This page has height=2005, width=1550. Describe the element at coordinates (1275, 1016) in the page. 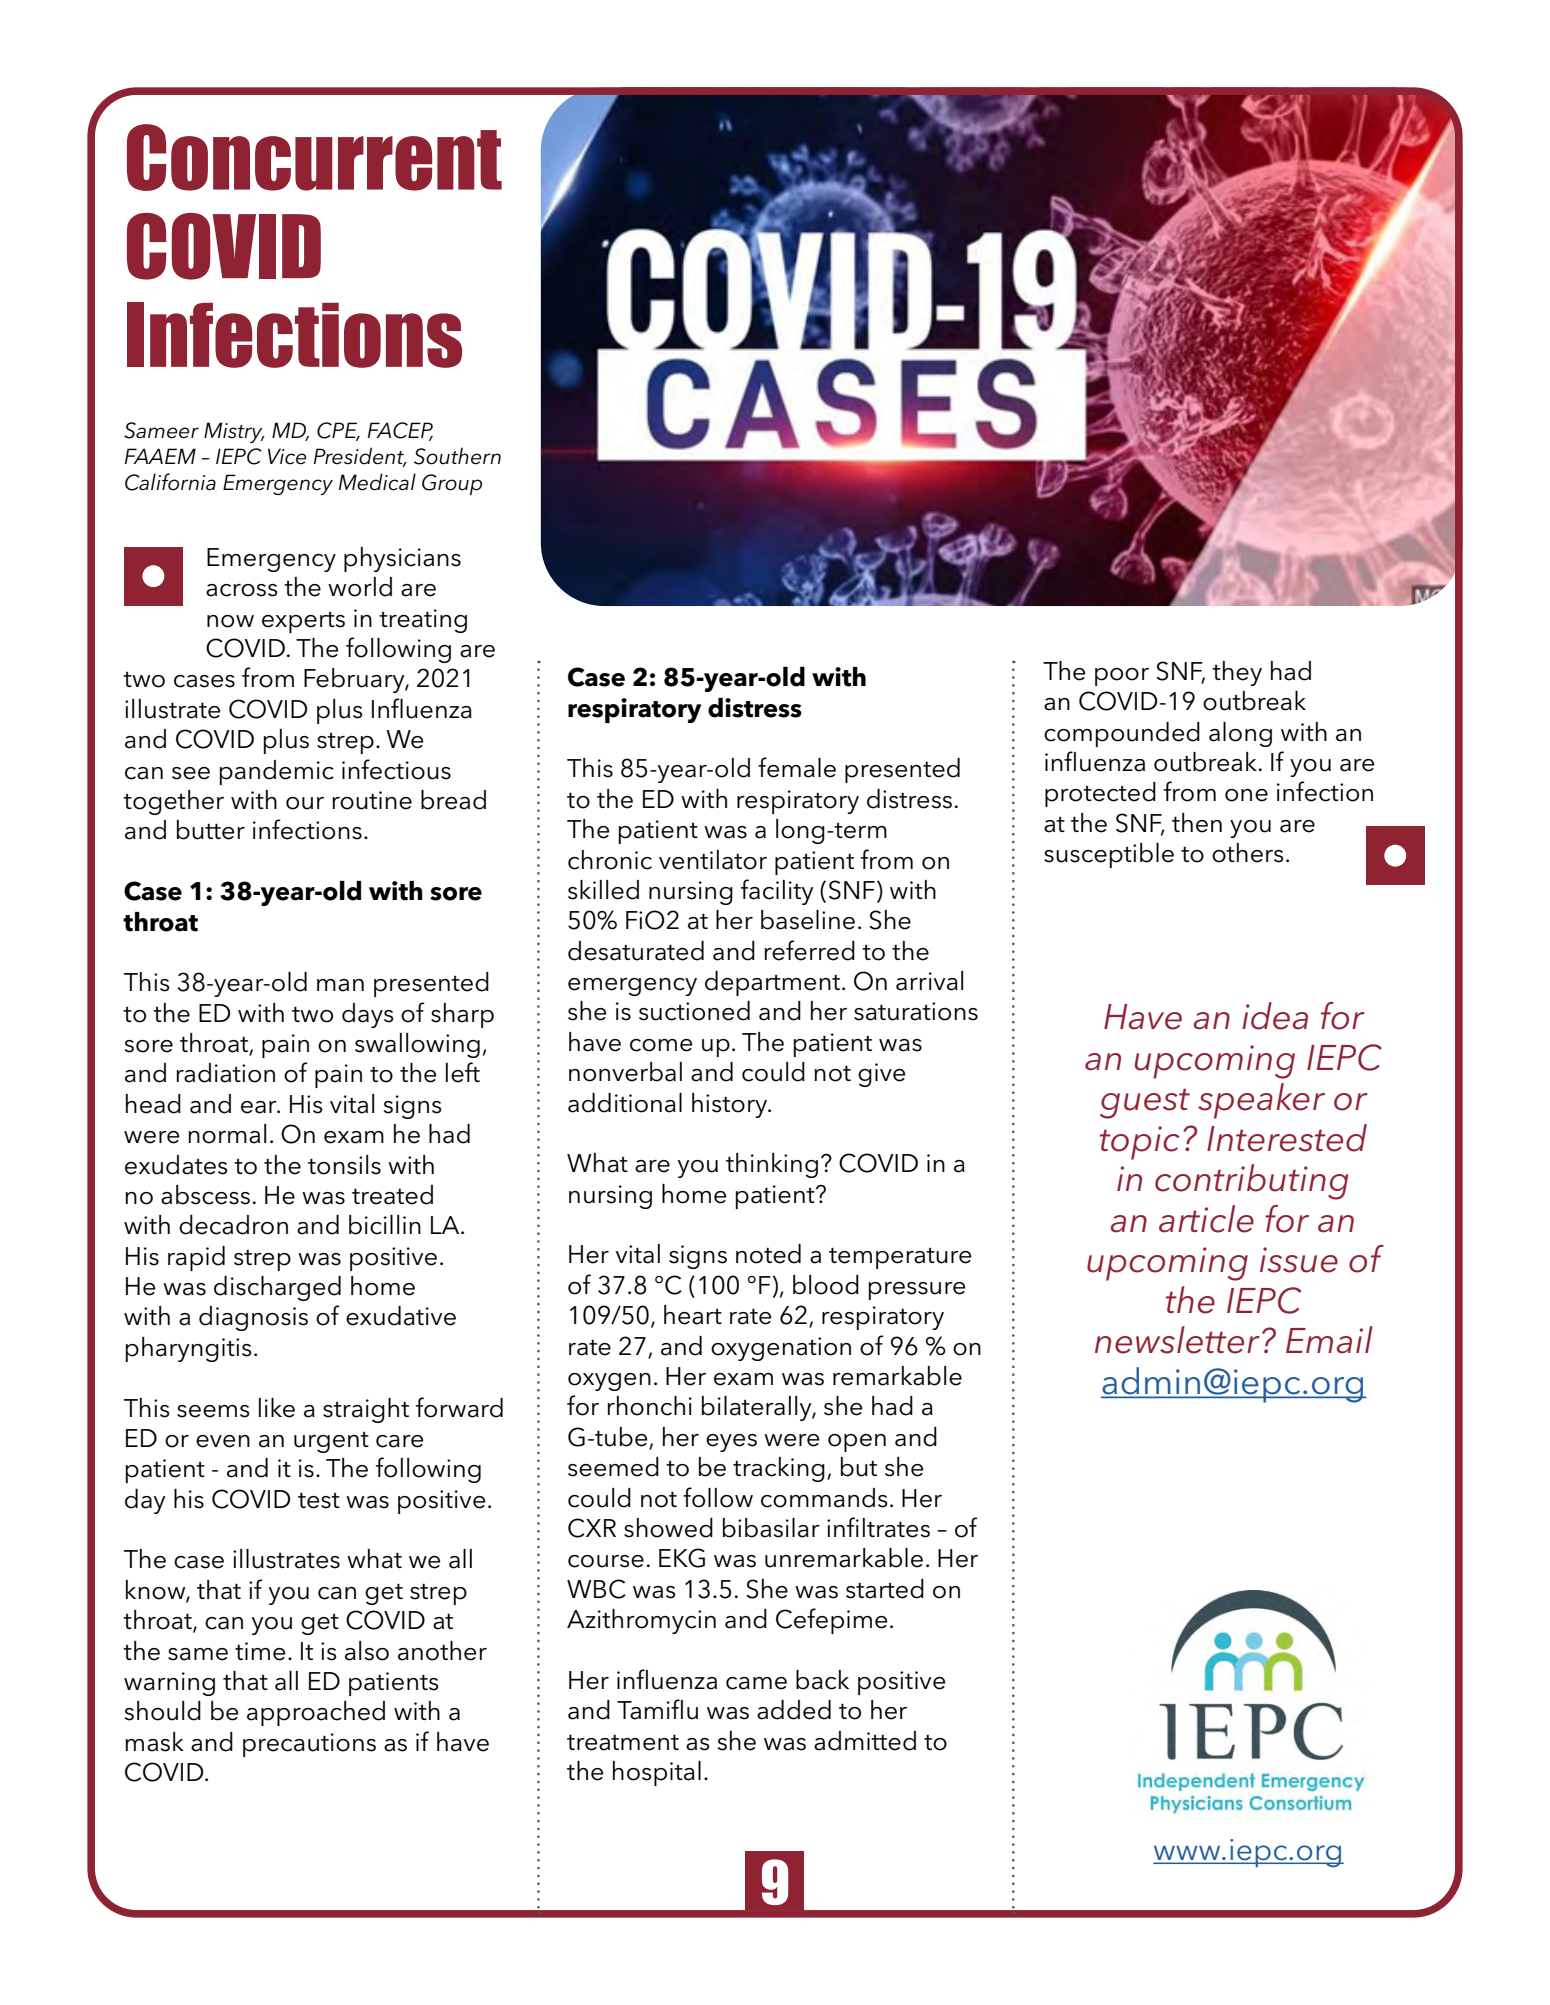

I see `idea` at that location.
